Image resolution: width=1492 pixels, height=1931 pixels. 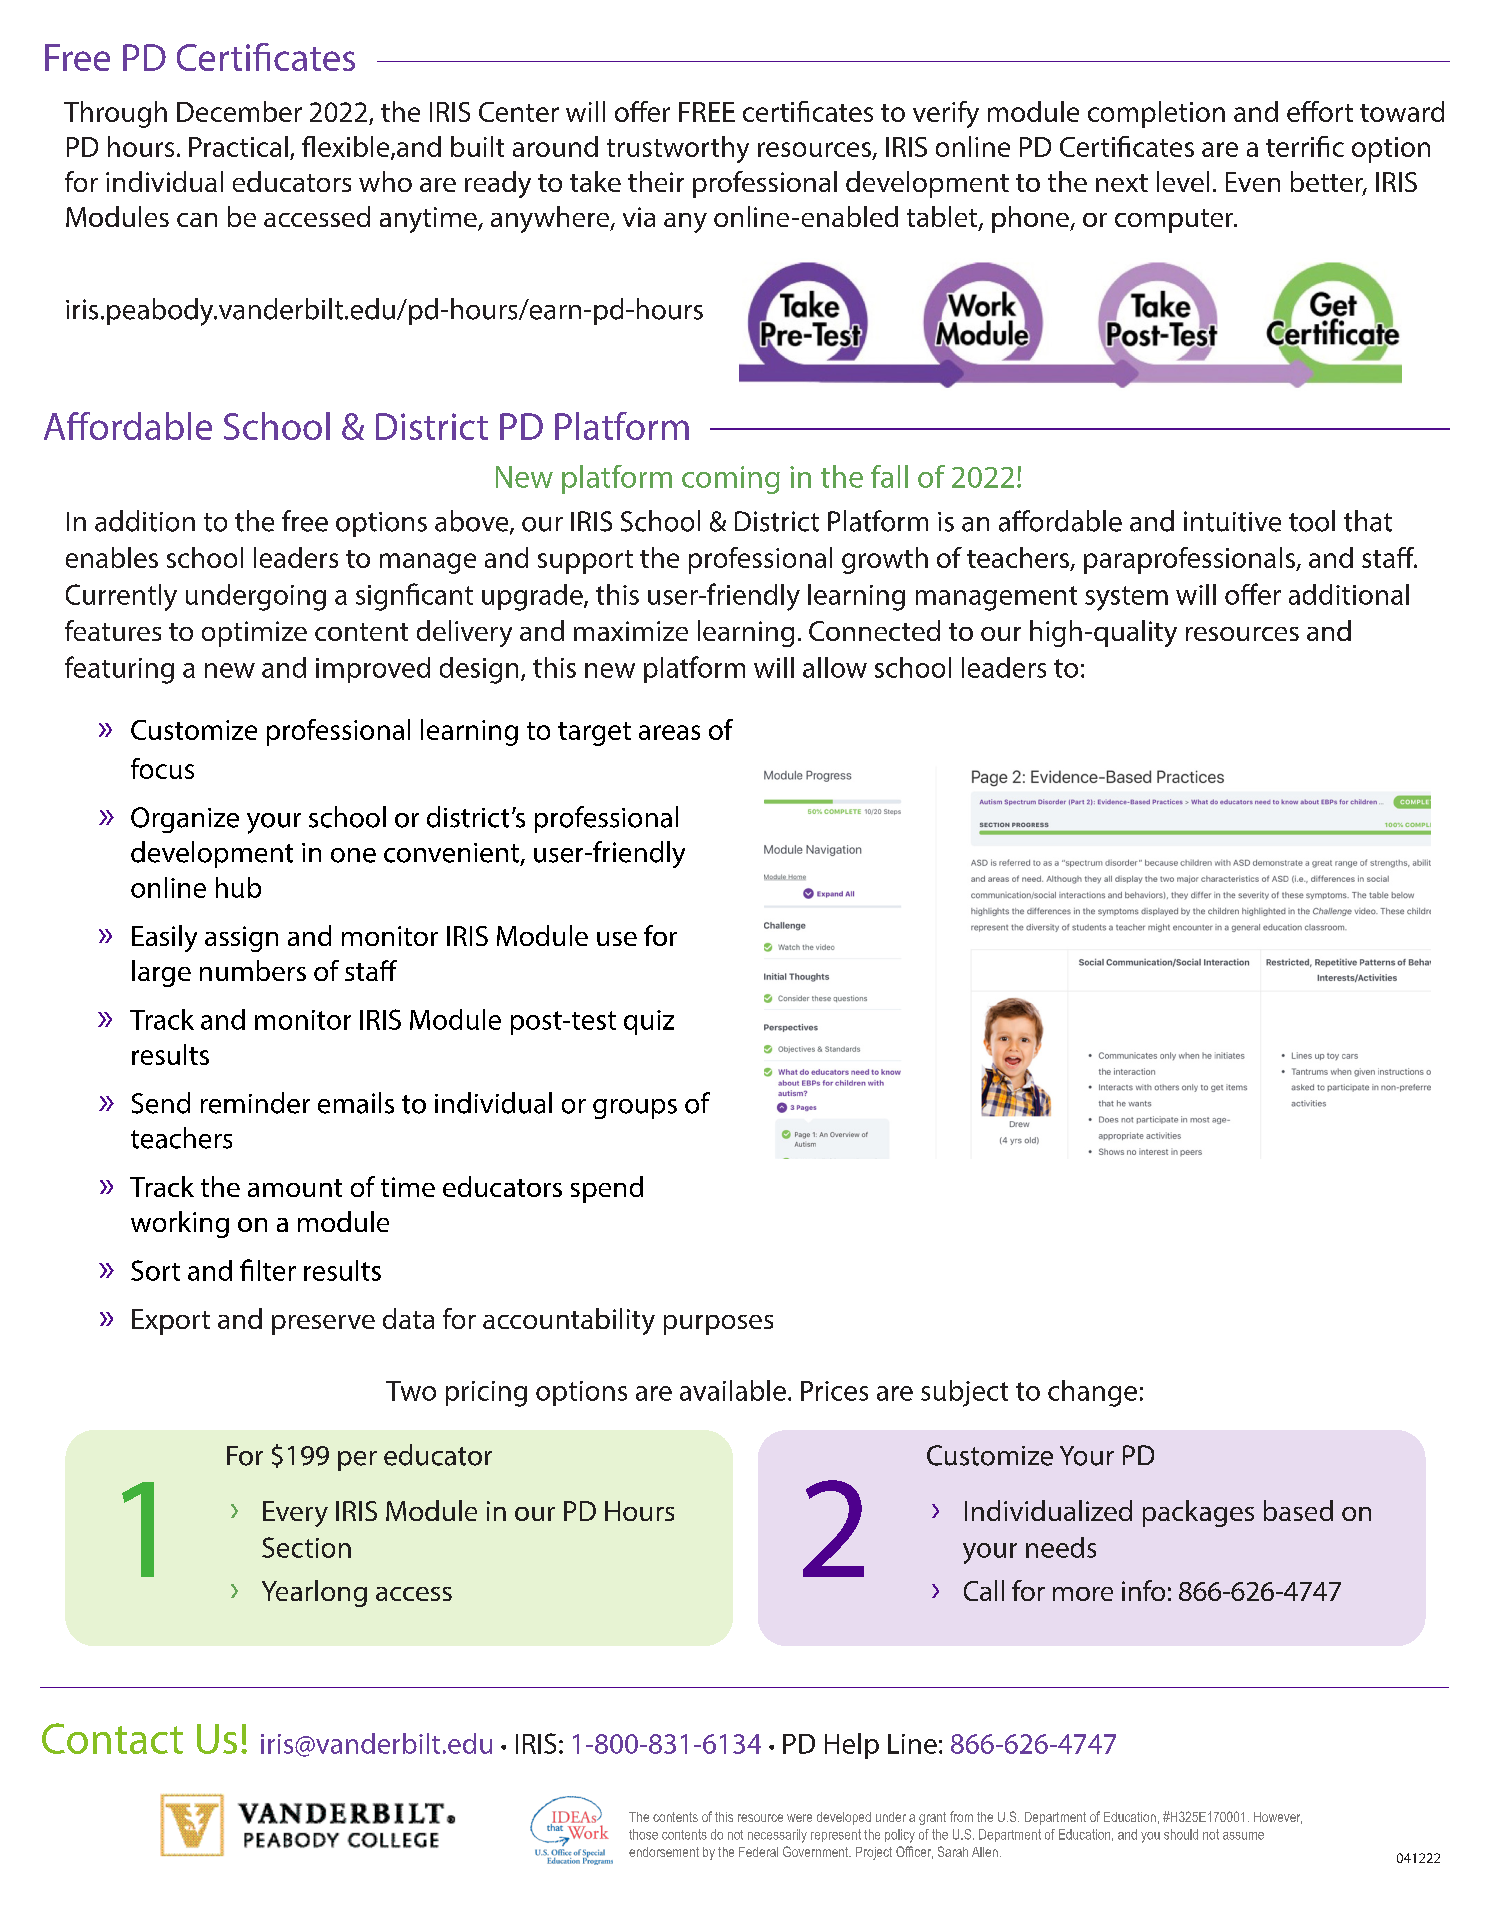 I want to click on numbers, so click(x=253, y=970).
